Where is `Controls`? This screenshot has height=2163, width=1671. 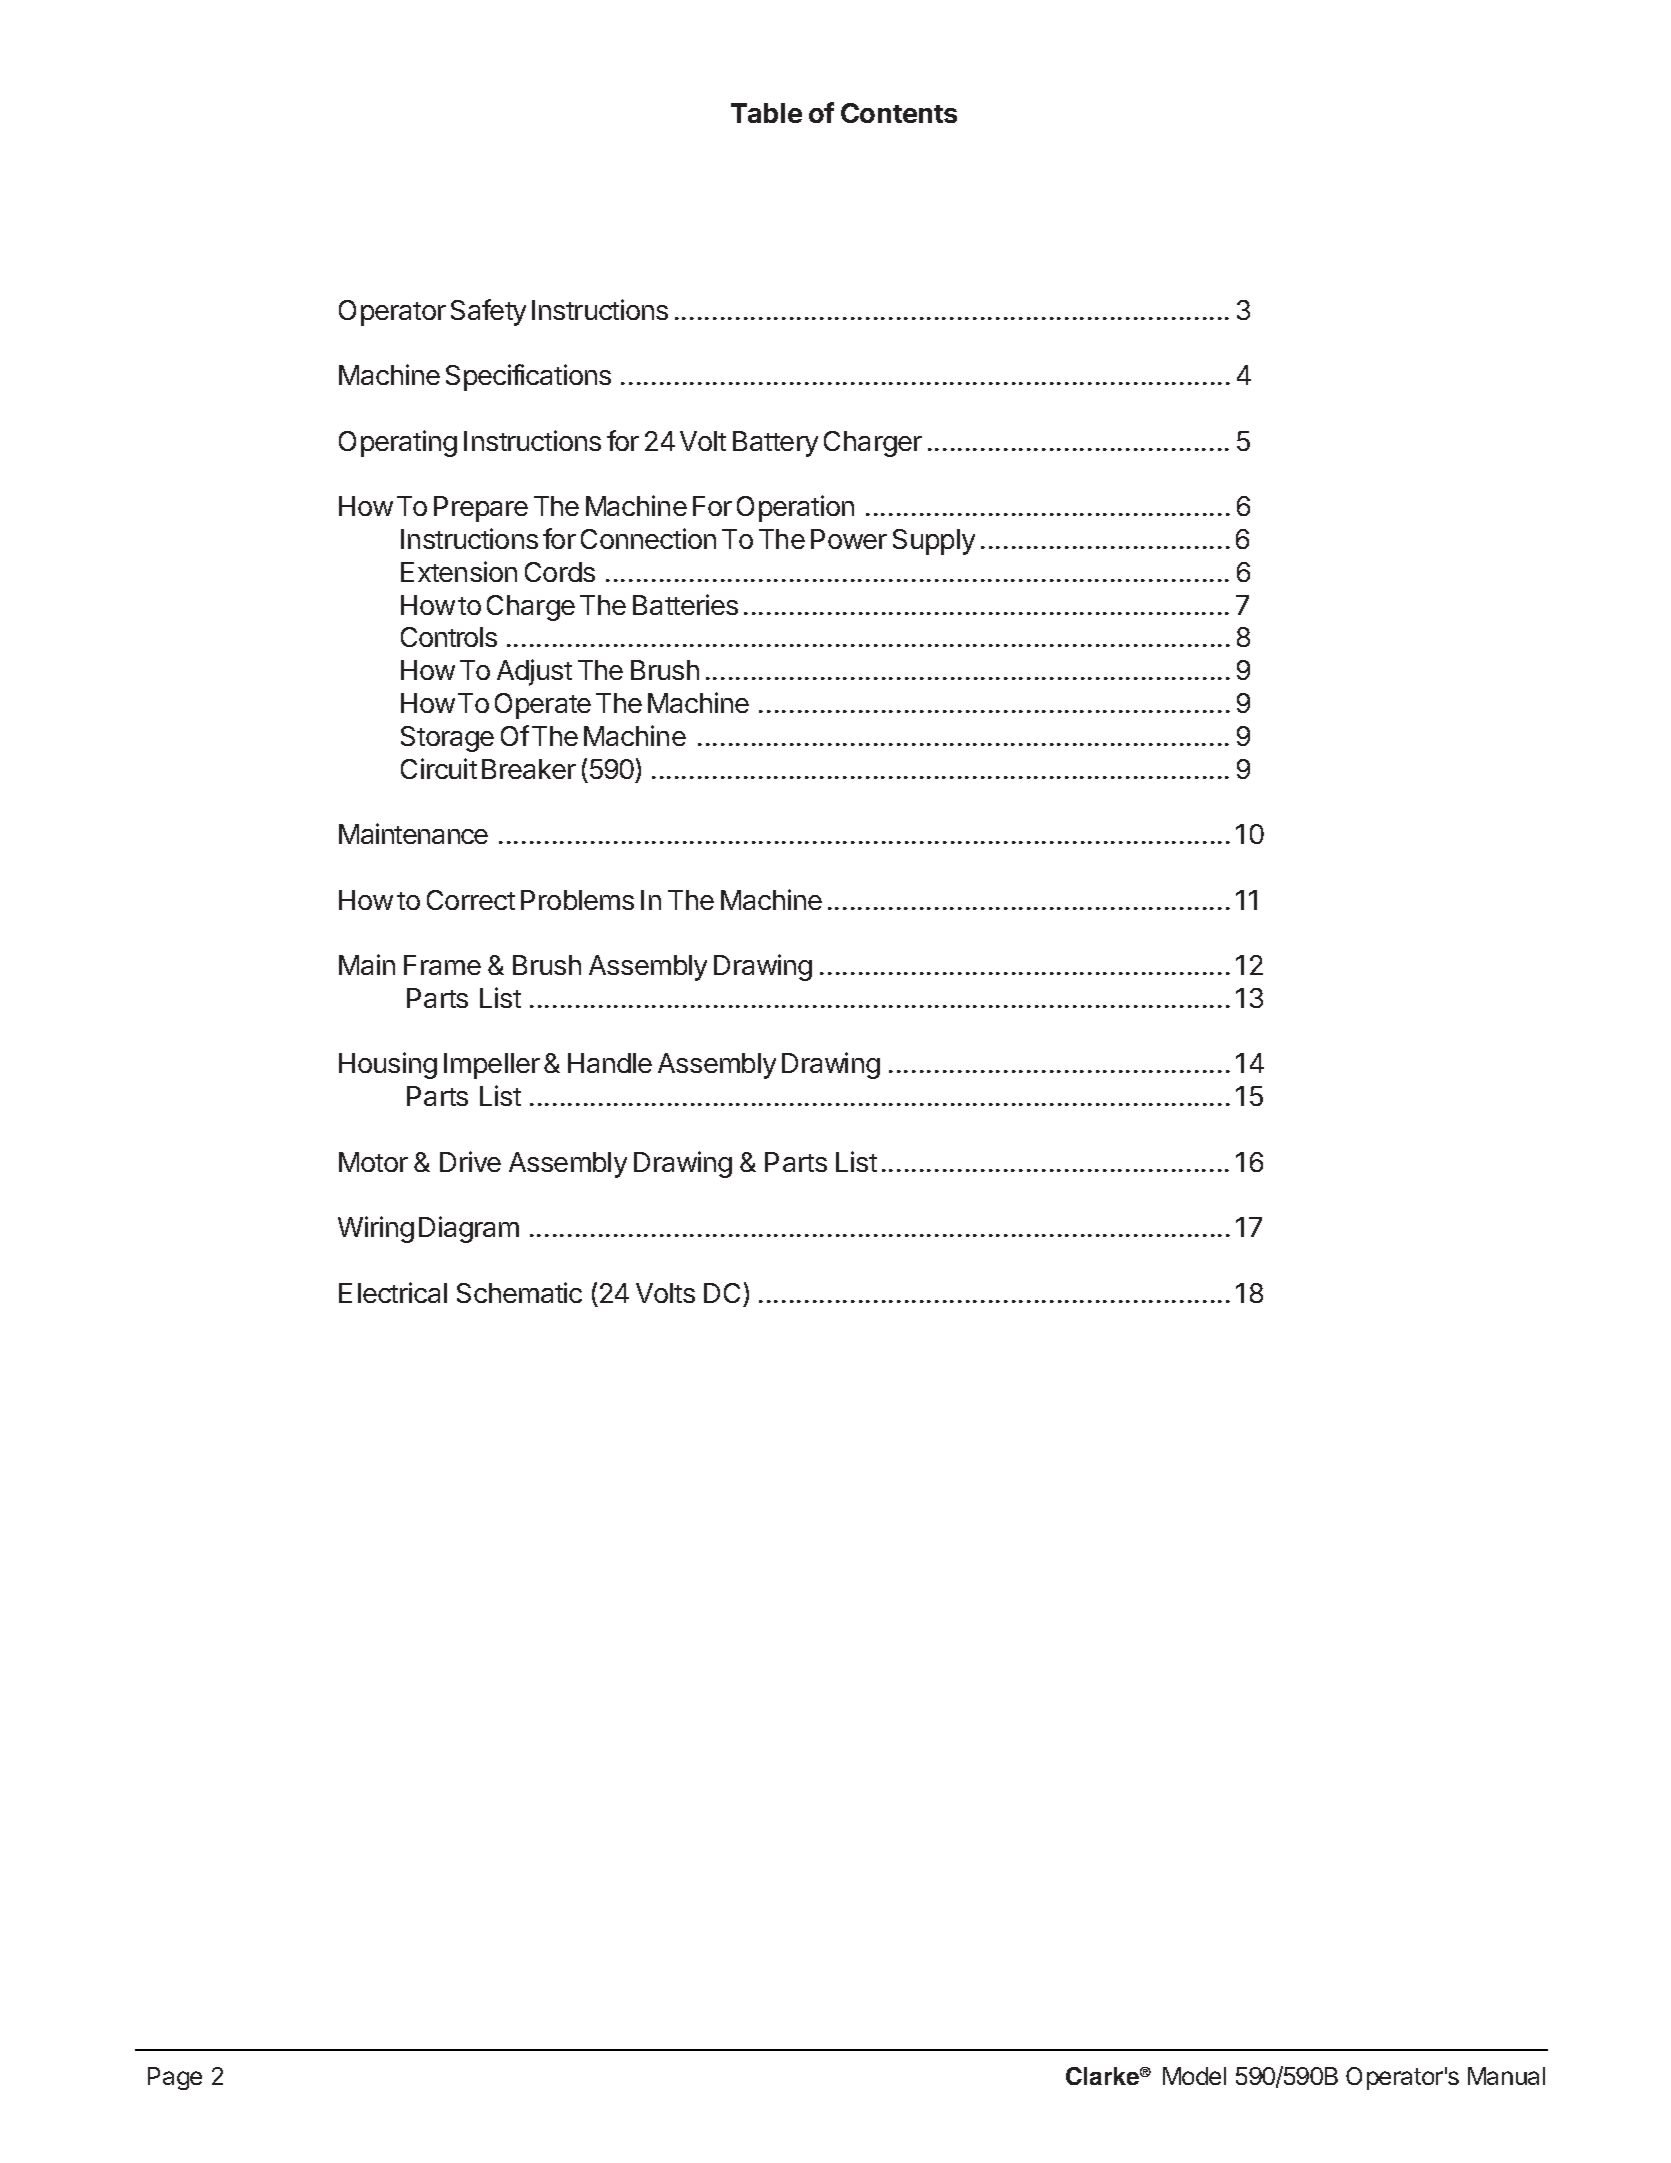
Controls is located at coordinates (449, 637).
